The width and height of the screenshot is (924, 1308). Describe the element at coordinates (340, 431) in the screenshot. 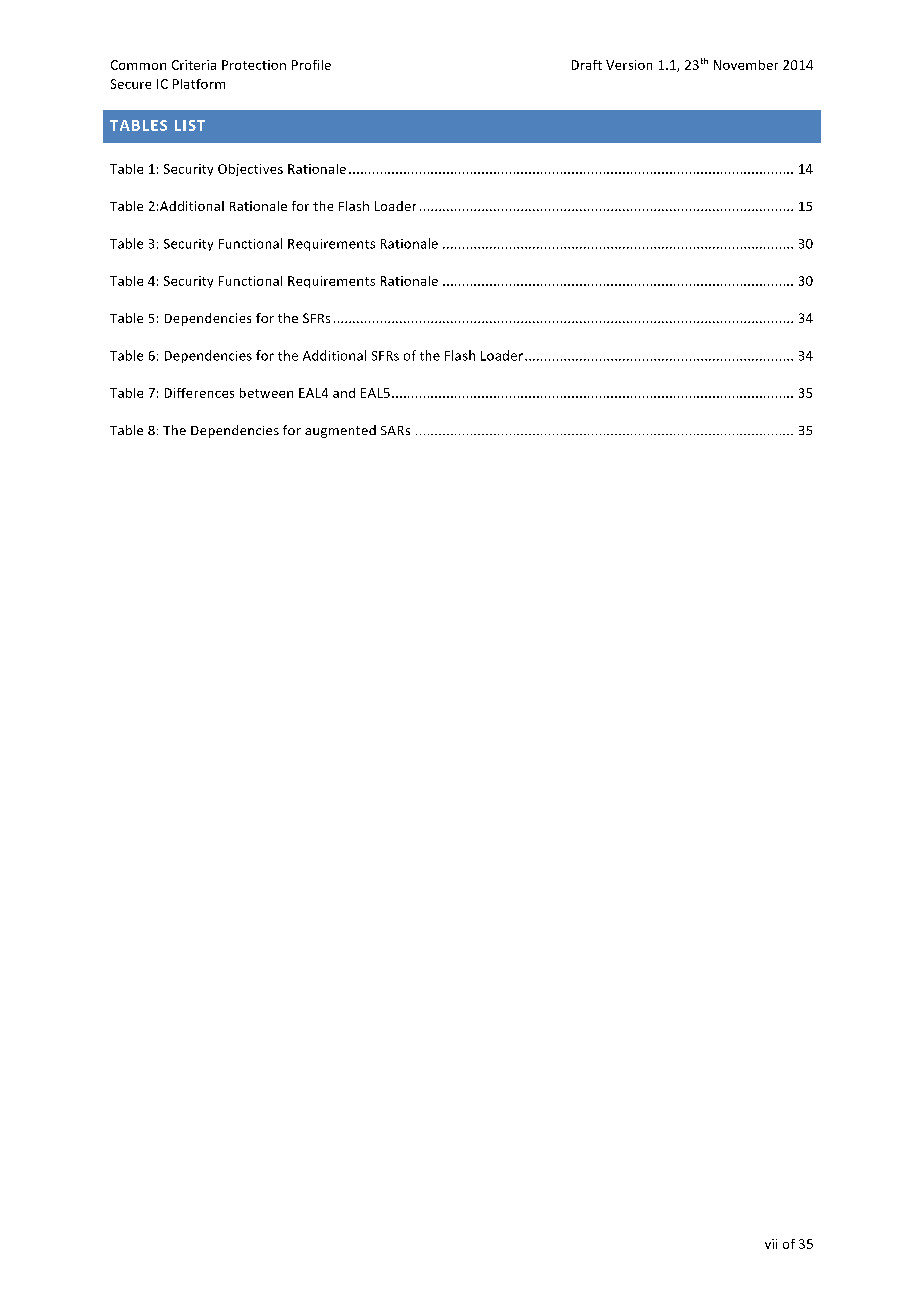

I see `augmented` at that location.
